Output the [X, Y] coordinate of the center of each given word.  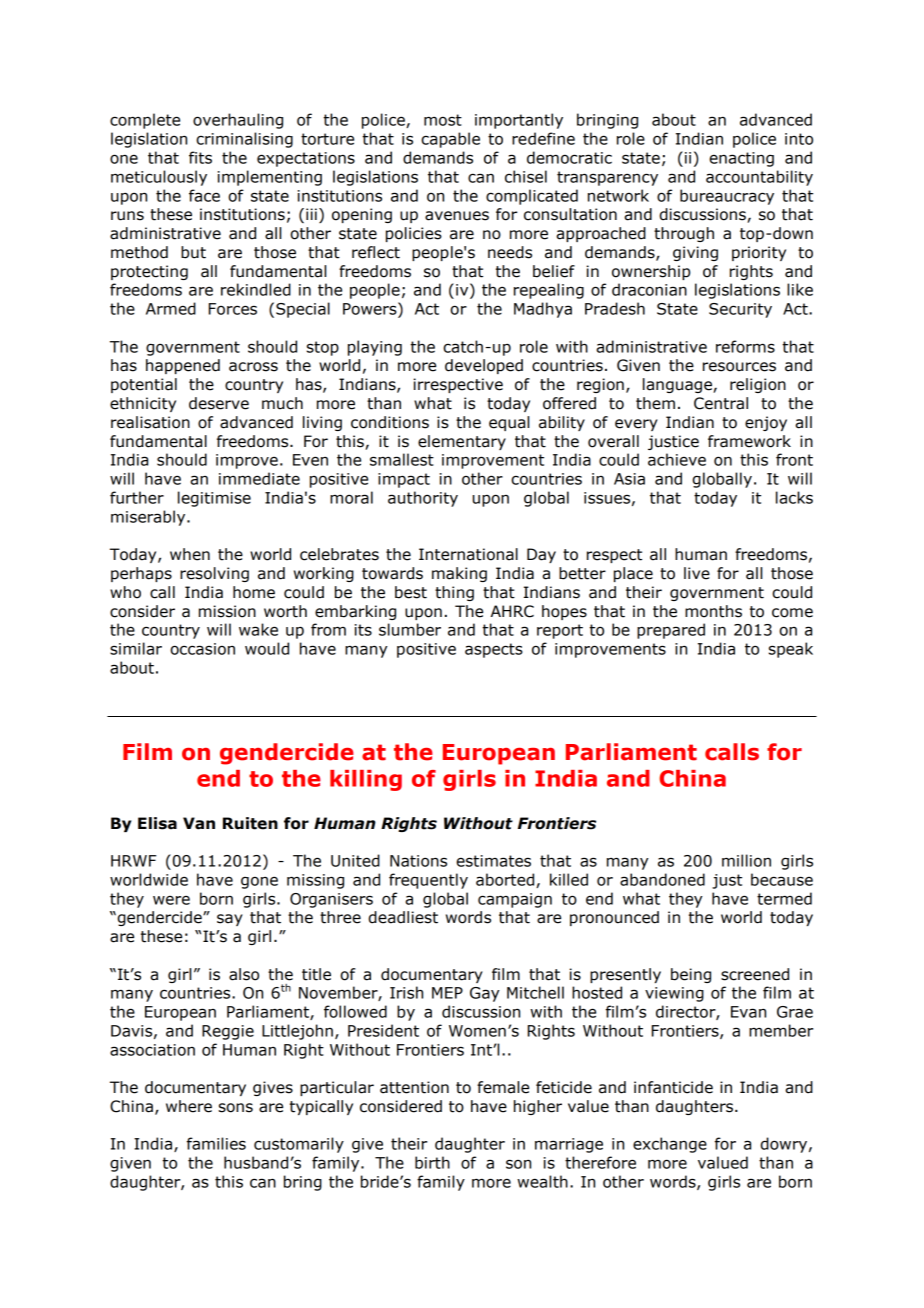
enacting [741, 159]
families [216, 1143]
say [230, 920]
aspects [494, 650]
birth [432, 1162]
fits [200, 157]
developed [484, 366]
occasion [202, 649]
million [746, 860]
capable [450, 140]
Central [721, 403]
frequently [428, 881]
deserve [219, 403]
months [713, 611]
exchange [670, 1145]
